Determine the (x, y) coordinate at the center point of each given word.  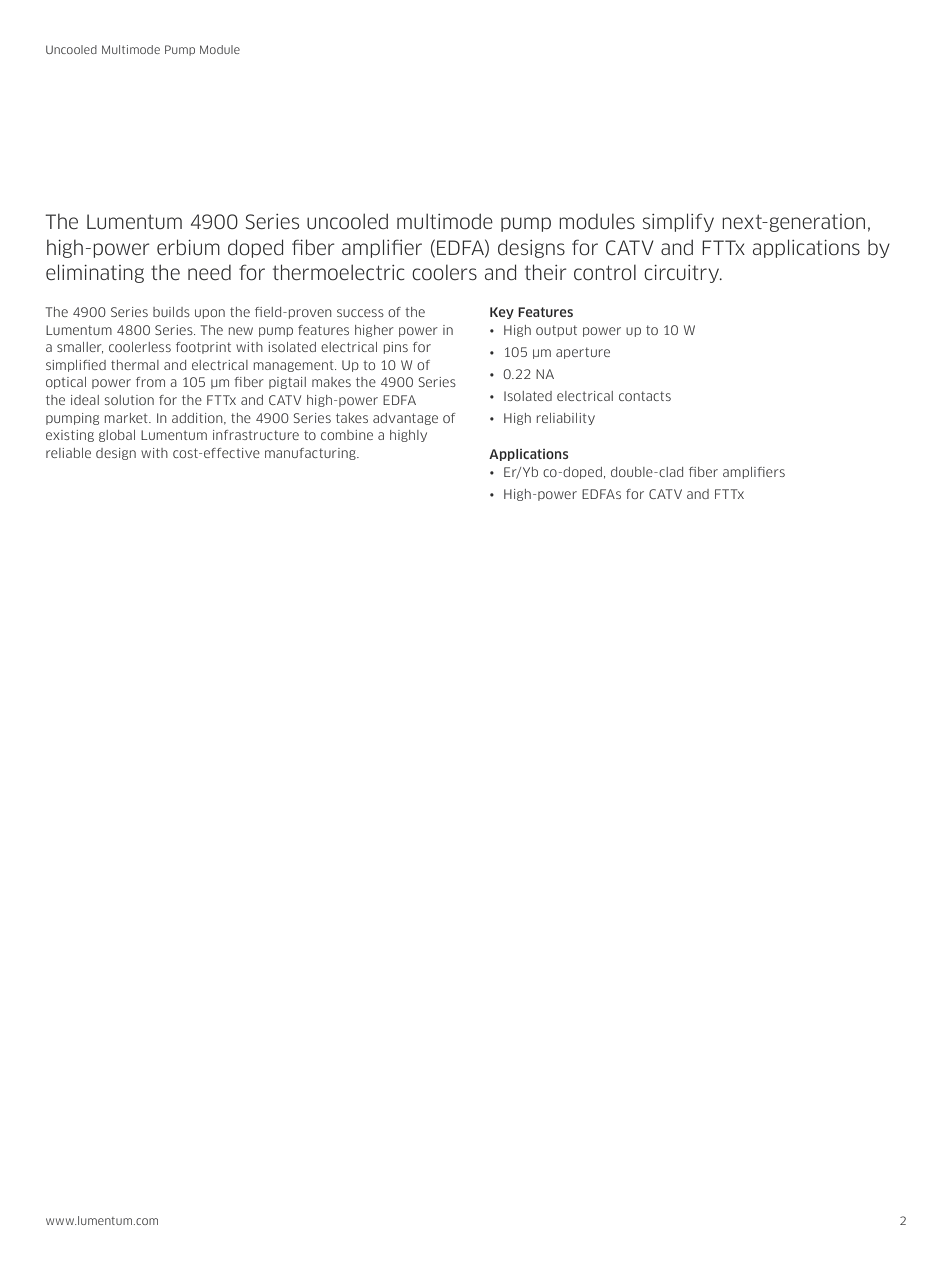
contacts (645, 396)
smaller (80, 348)
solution (129, 400)
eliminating (95, 273)
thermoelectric (339, 272)
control (605, 273)
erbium (188, 247)
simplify (678, 222)
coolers (444, 273)
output (556, 331)
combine (347, 435)
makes (331, 382)
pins (396, 348)
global (117, 436)
